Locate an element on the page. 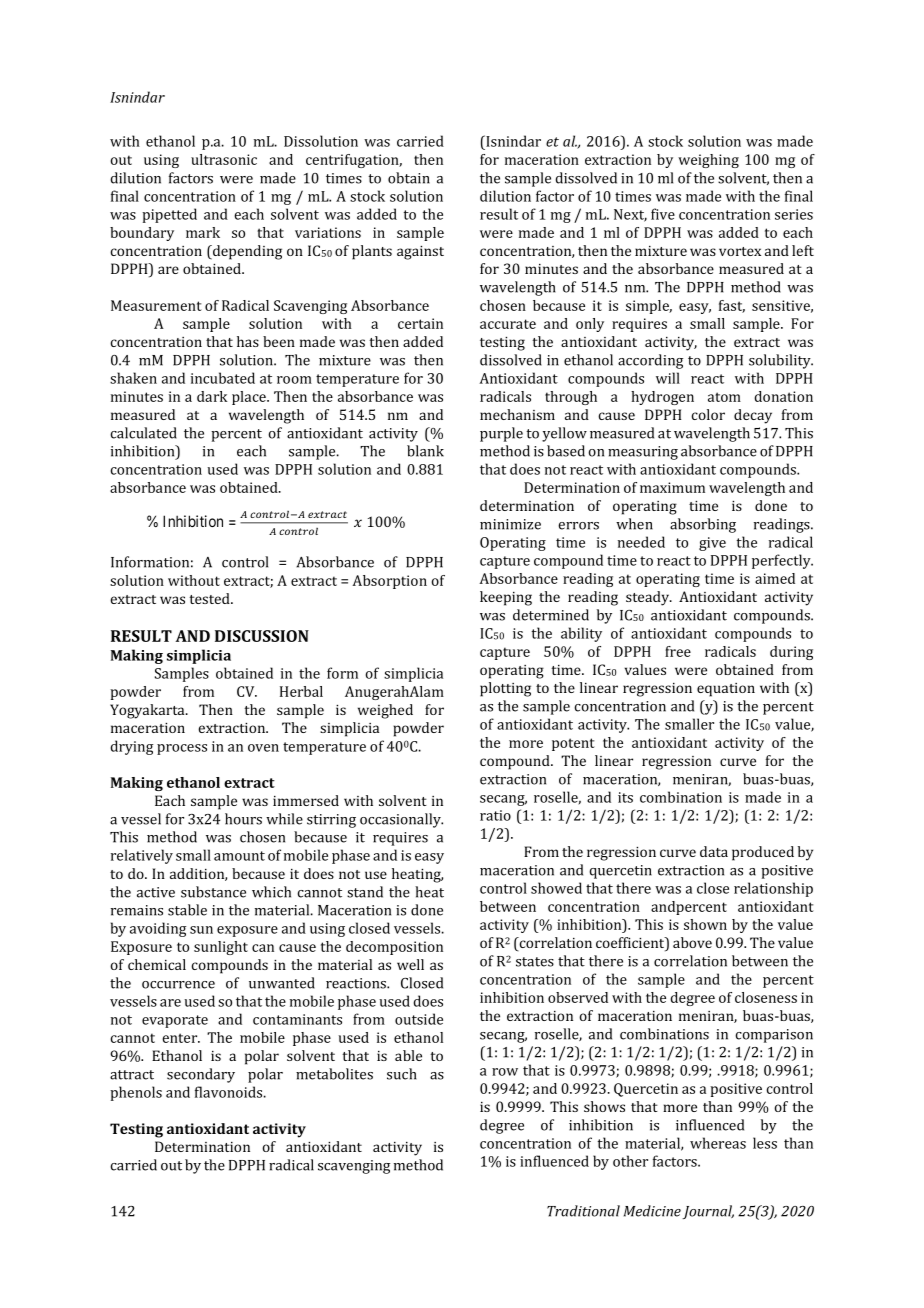 The image size is (924, 1308). DISCUSSION is located at coordinates (262, 636).
